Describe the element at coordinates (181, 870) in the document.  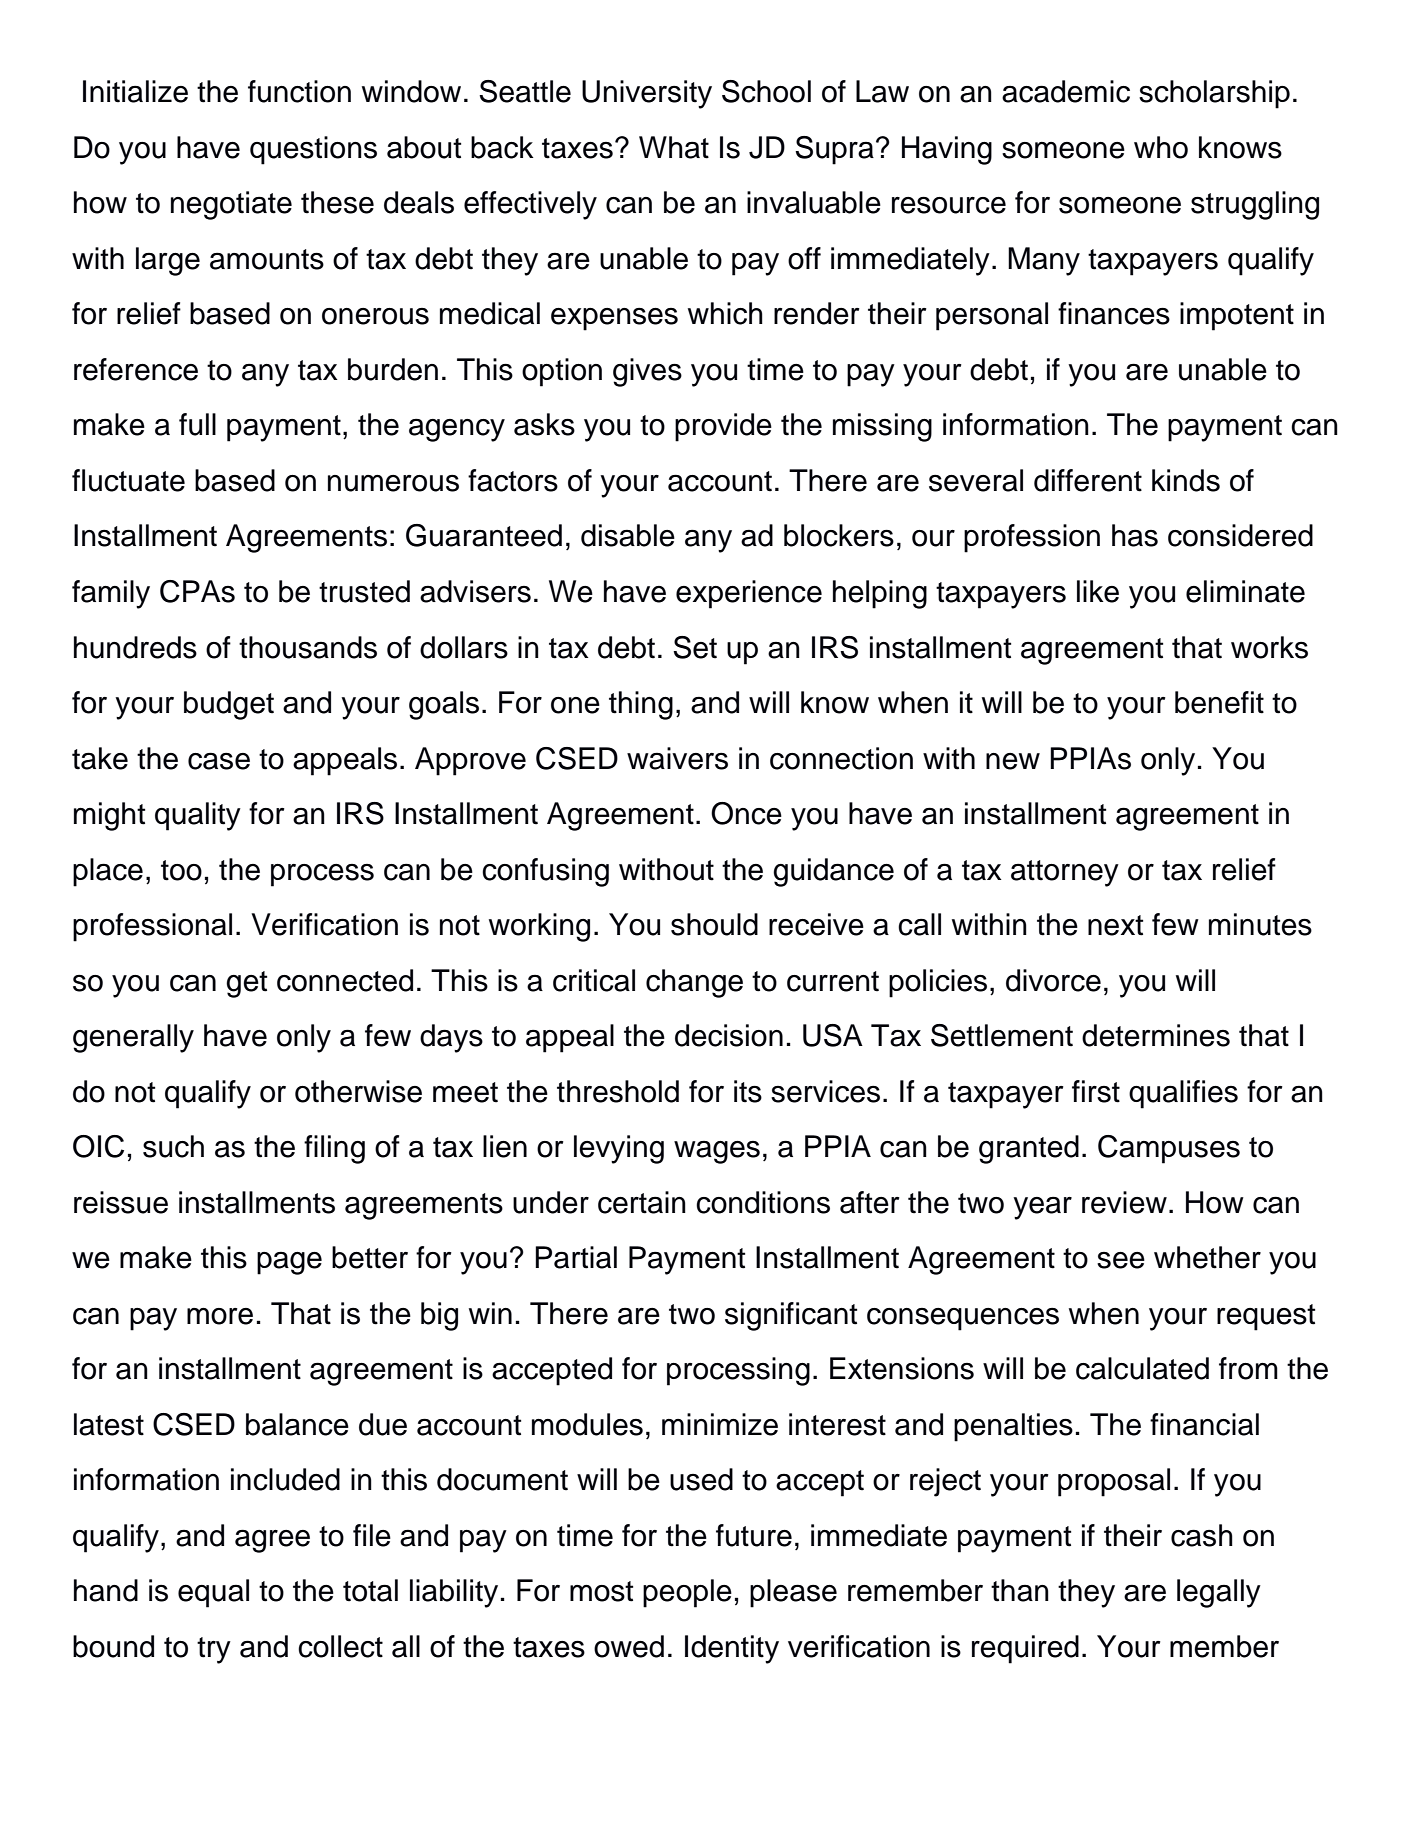
I see `too` at that location.
